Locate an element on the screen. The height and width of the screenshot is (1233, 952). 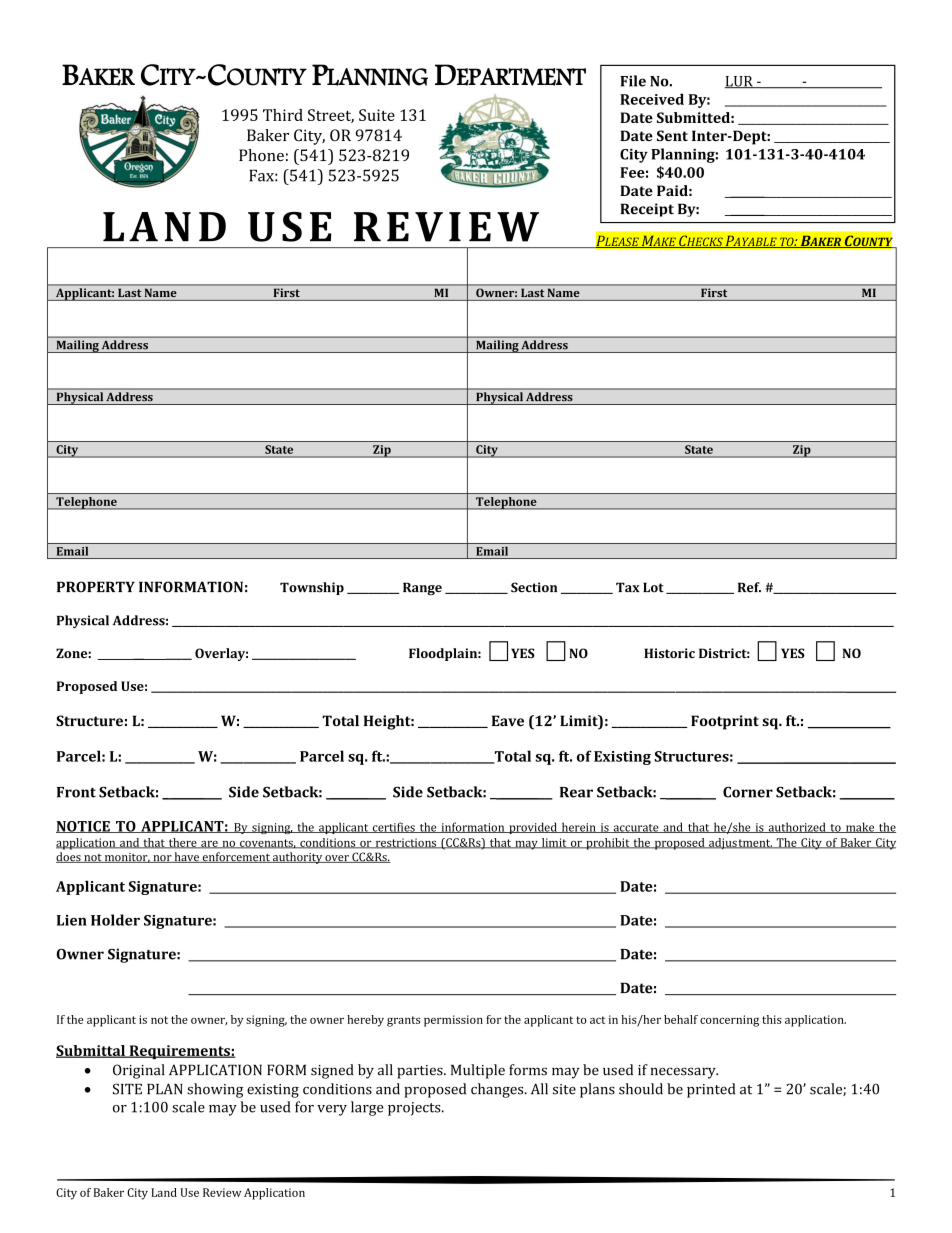
Sent is located at coordinates (672, 135).
